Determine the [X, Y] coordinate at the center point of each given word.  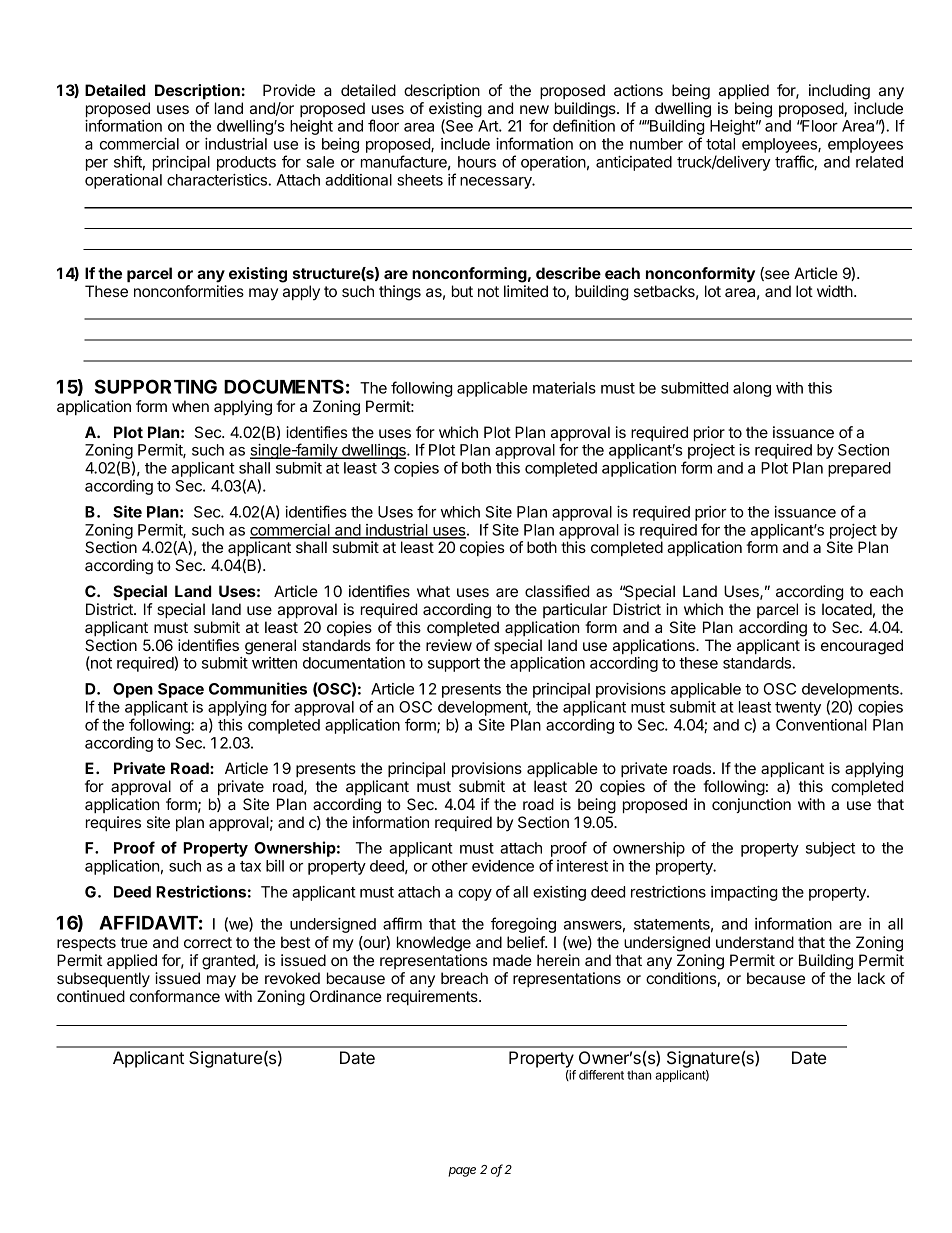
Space [181, 690]
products [246, 163]
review [449, 645]
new [534, 109]
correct [208, 942]
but [462, 291]
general [270, 647]
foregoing [523, 925]
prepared [859, 469]
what [433, 591]
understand [755, 942]
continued [91, 996]
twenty [798, 709]
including [839, 92]
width [835, 291]
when [190, 406]
